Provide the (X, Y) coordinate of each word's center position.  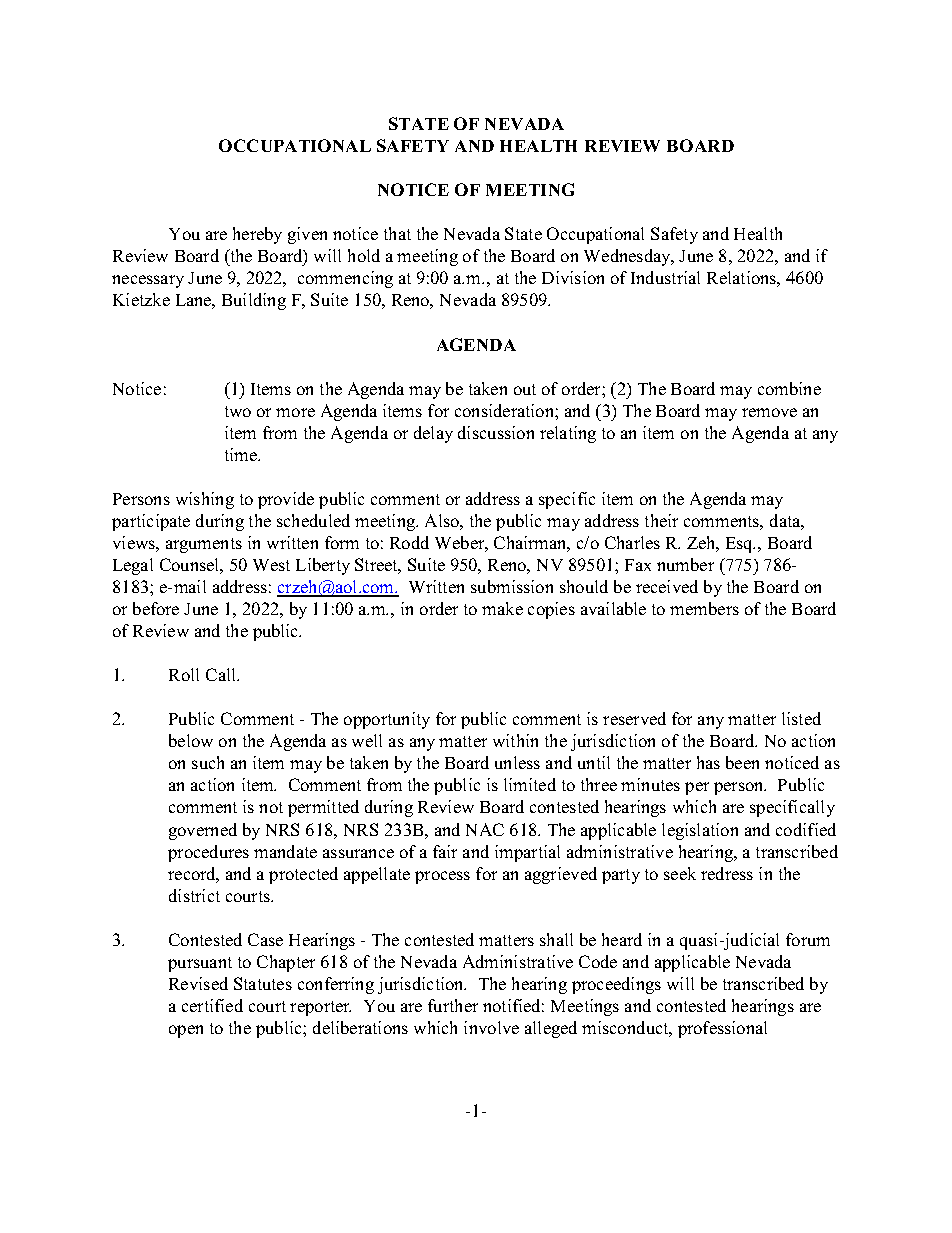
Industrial (665, 277)
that (397, 233)
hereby (257, 235)
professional (722, 1029)
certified (212, 1005)
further (453, 1005)
